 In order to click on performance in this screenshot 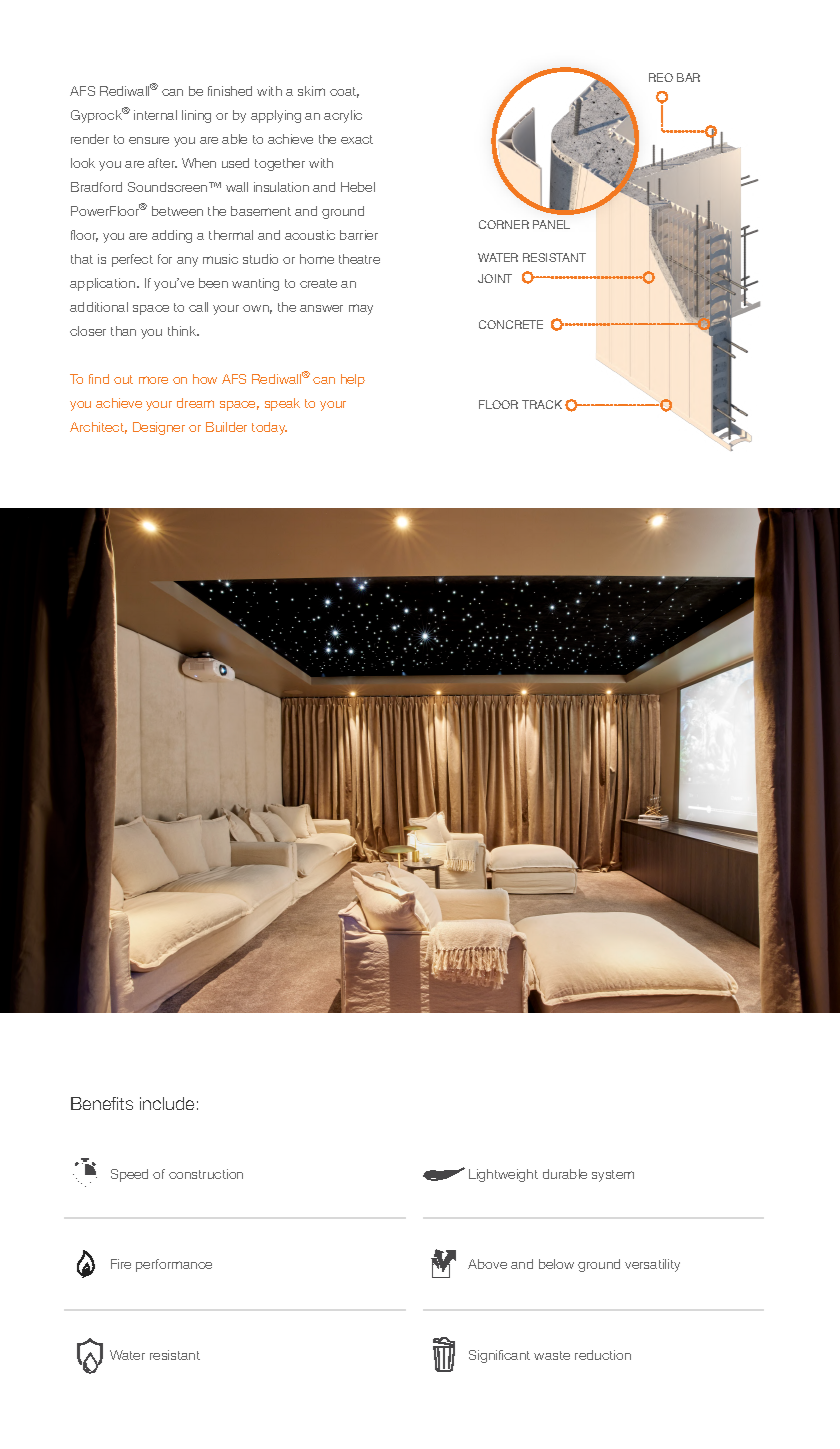, I will do `click(174, 1265)`.
